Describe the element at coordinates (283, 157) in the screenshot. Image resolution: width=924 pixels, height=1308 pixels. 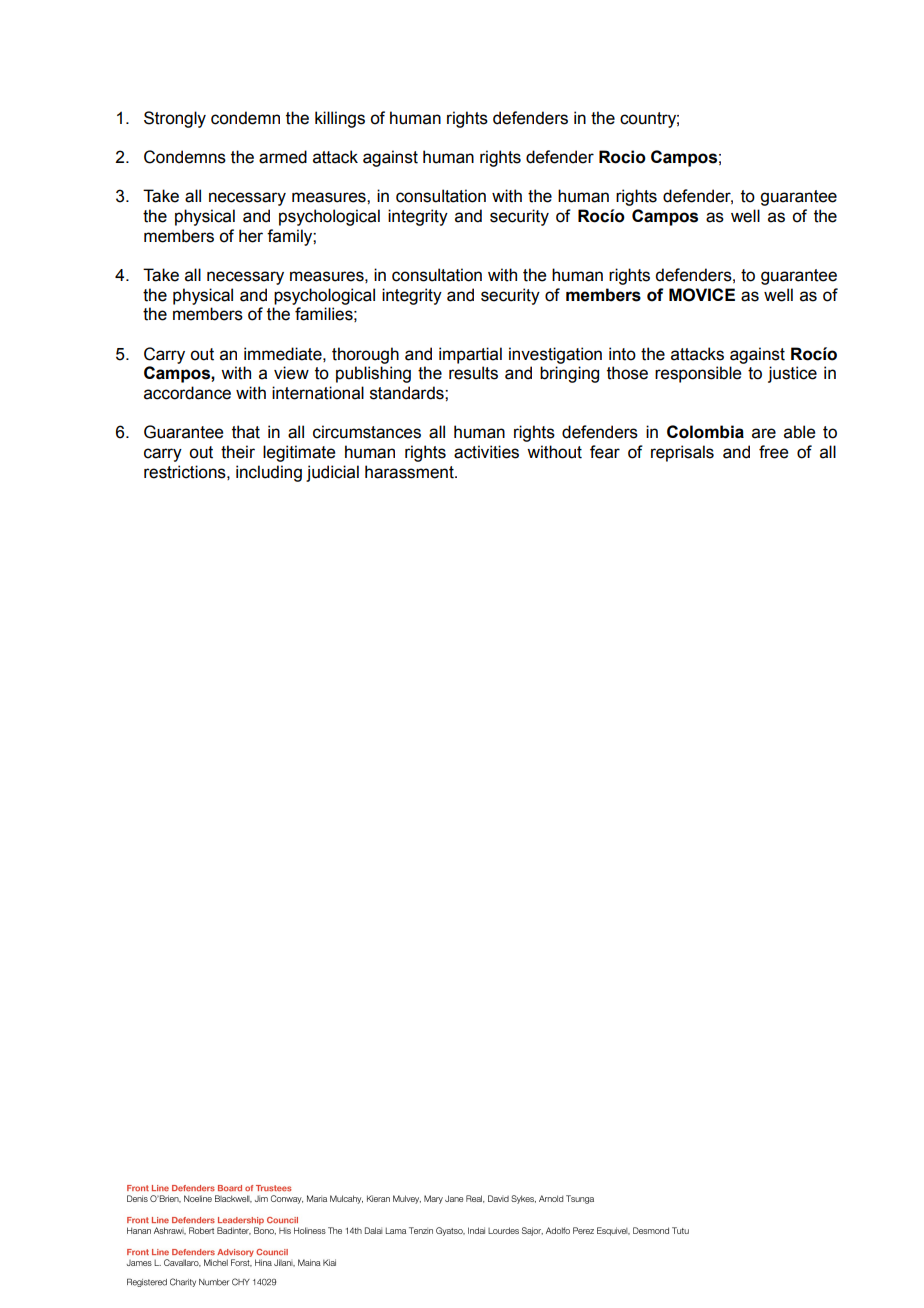
I see `armed` at that location.
